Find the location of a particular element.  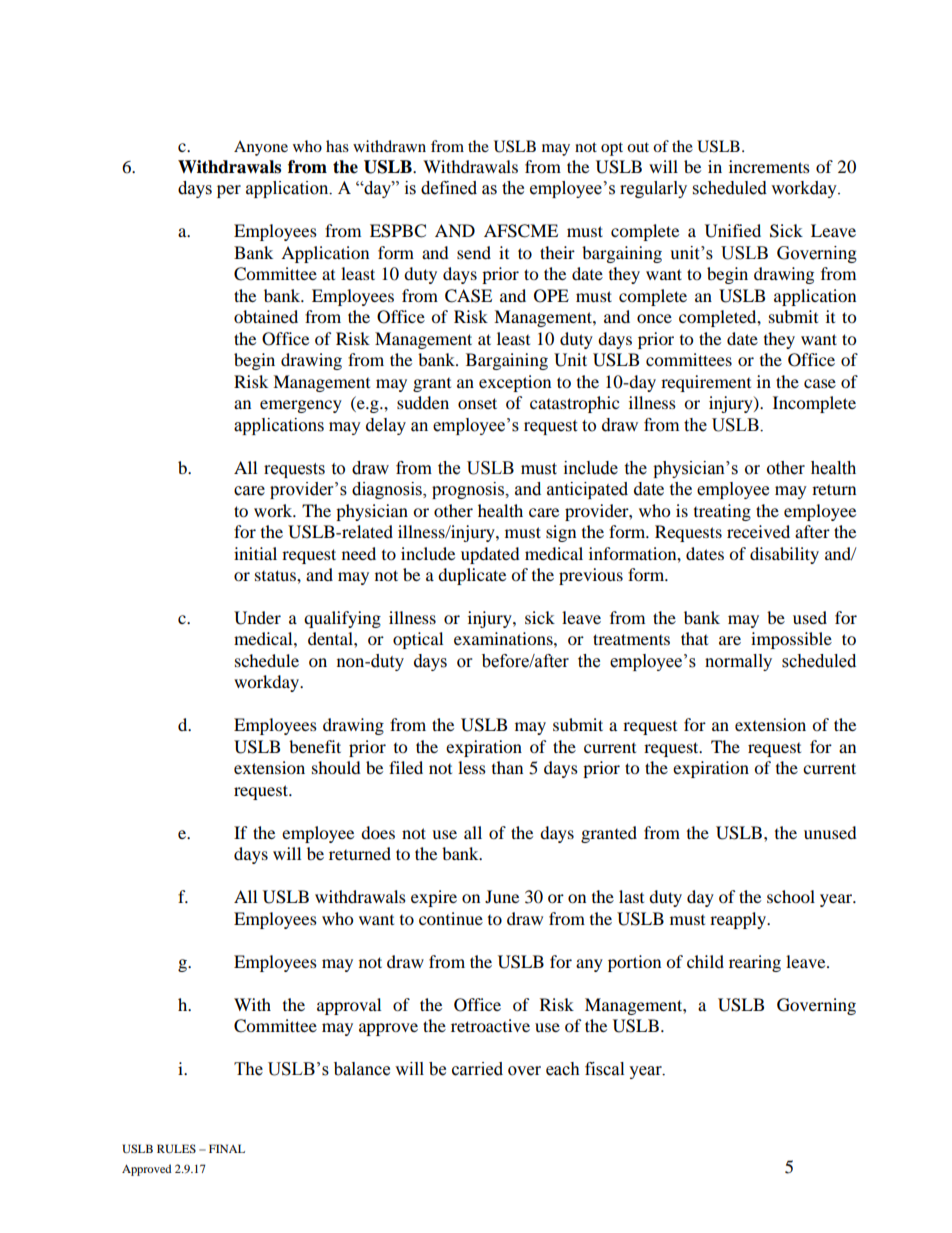

requirement is located at coordinates (706, 383).
